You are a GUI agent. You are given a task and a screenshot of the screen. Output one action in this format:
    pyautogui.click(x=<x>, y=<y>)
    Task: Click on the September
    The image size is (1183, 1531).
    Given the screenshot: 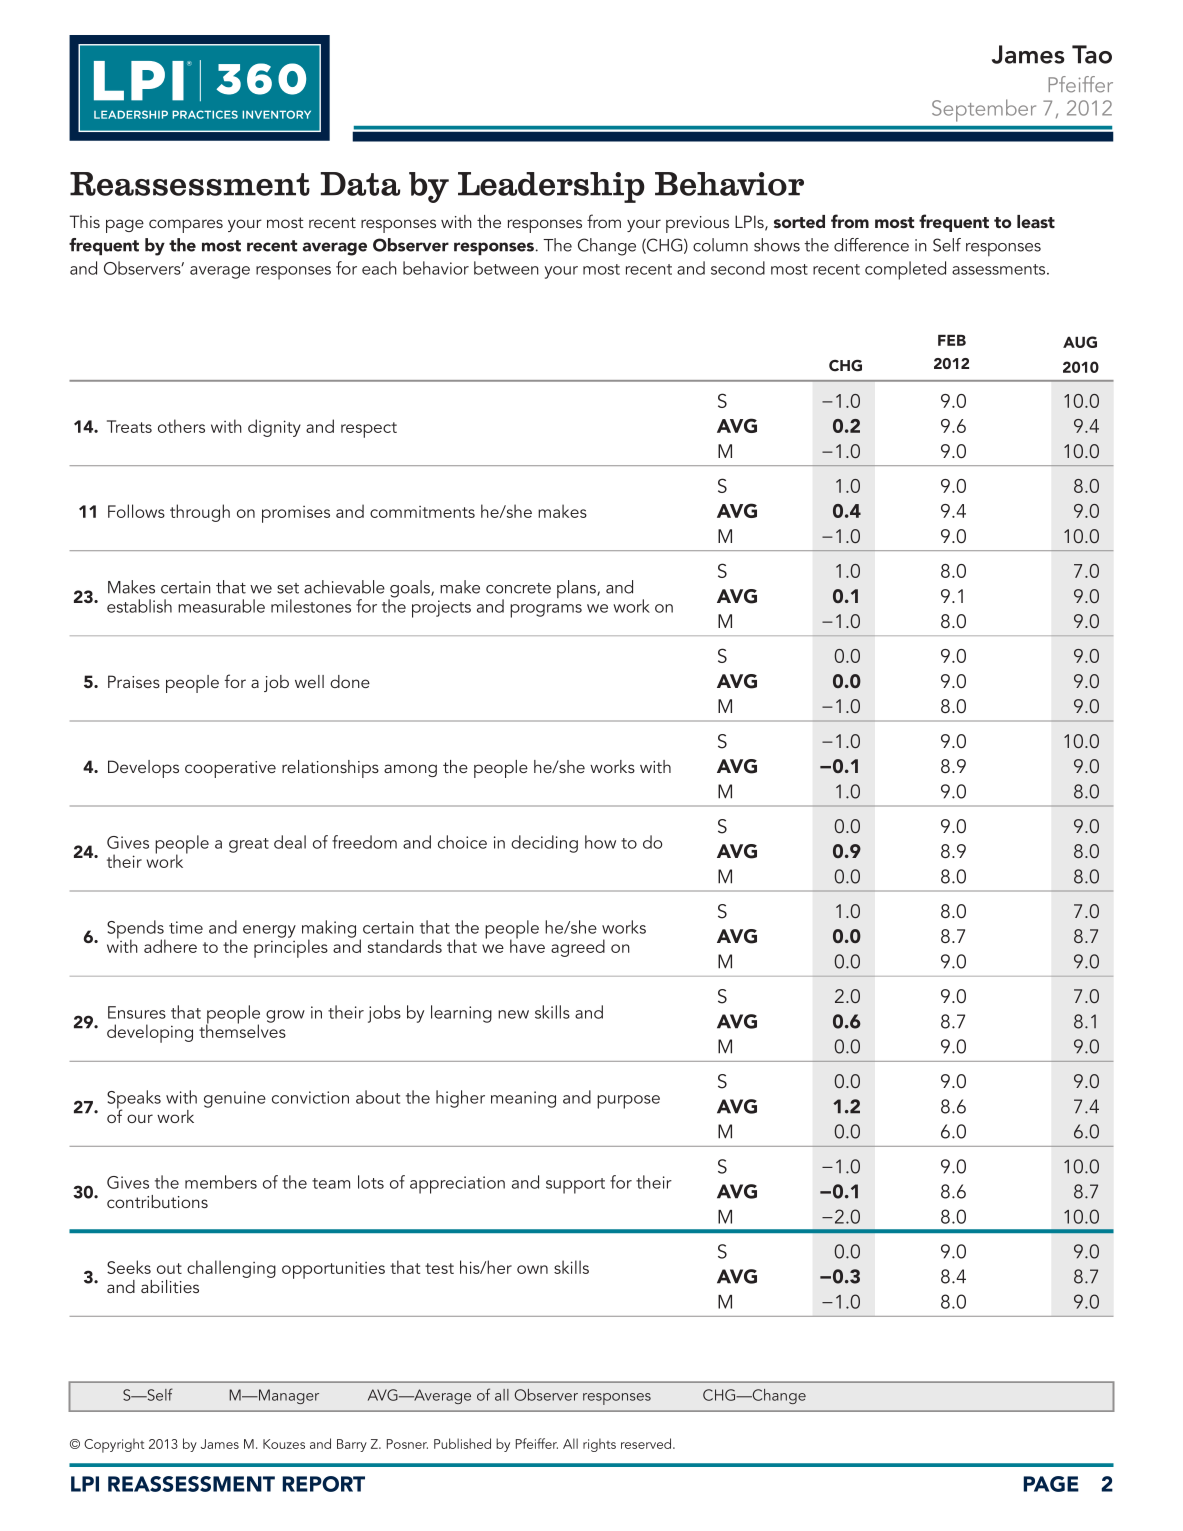 What is the action you would take?
    pyautogui.click(x=984, y=110)
